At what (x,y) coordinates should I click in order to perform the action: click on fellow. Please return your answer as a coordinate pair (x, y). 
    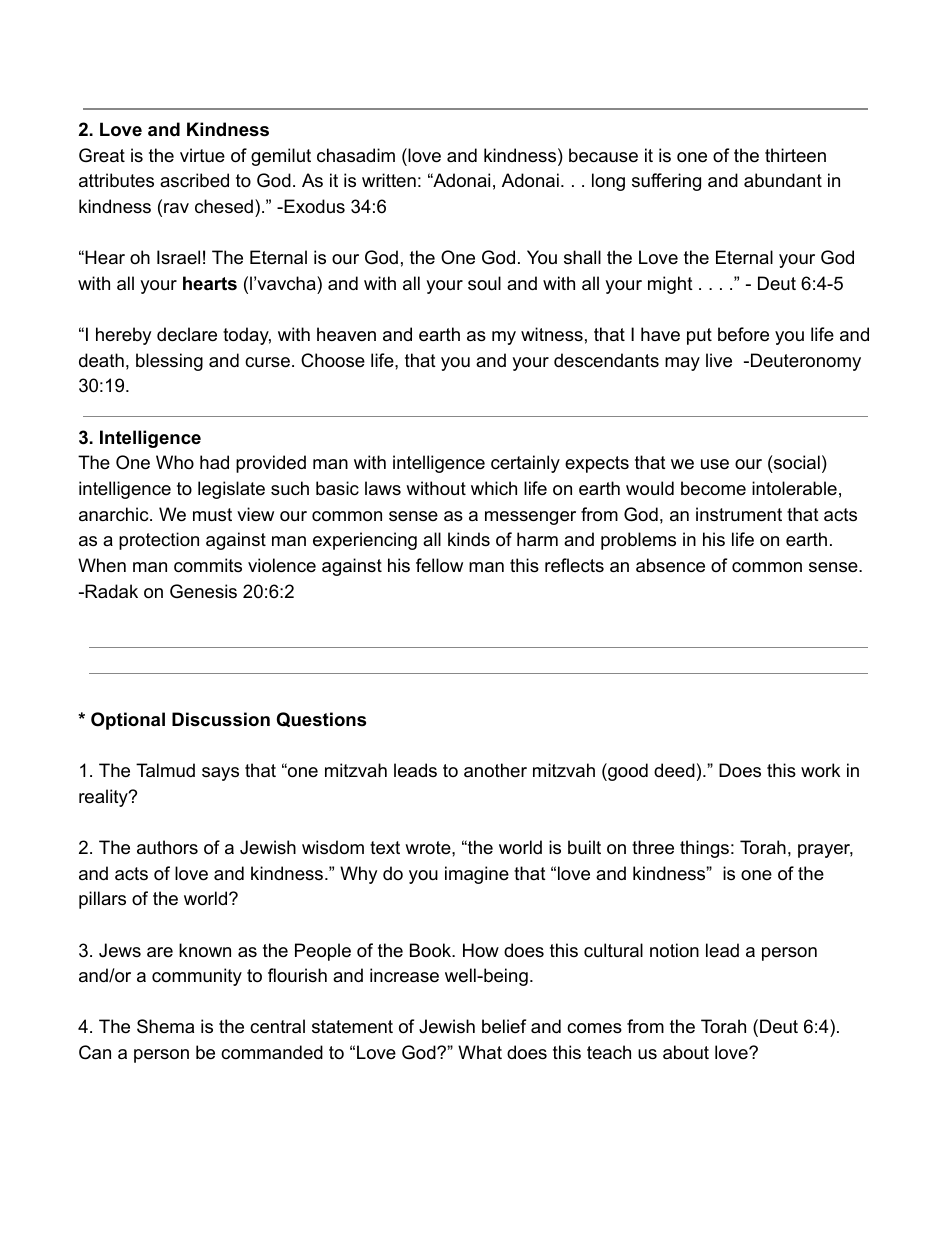
    Looking at the image, I should click on (439, 565).
